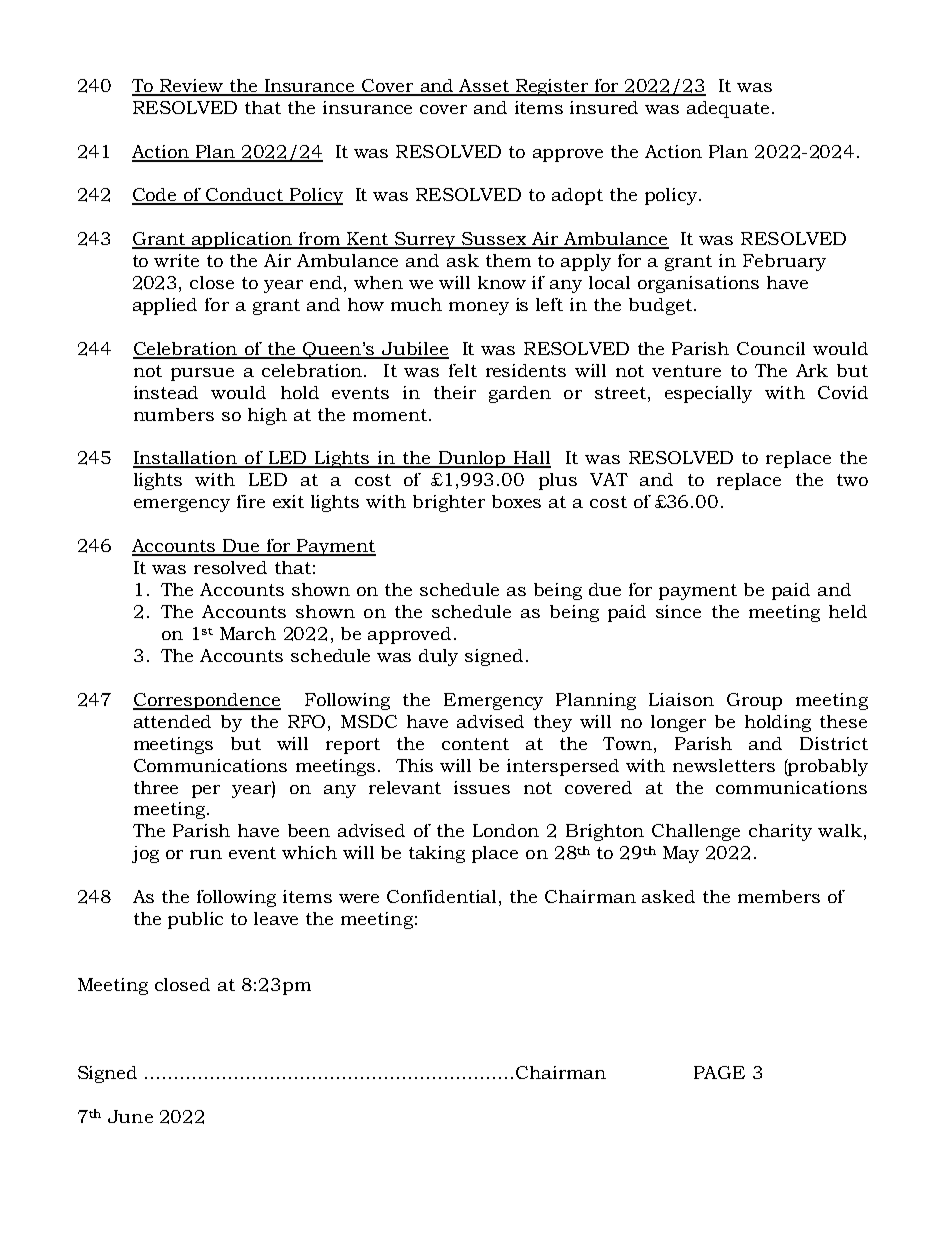 Image resolution: width=952 pixels, height=1233 pixels. I want to click on adequate, so click(728, 109).
